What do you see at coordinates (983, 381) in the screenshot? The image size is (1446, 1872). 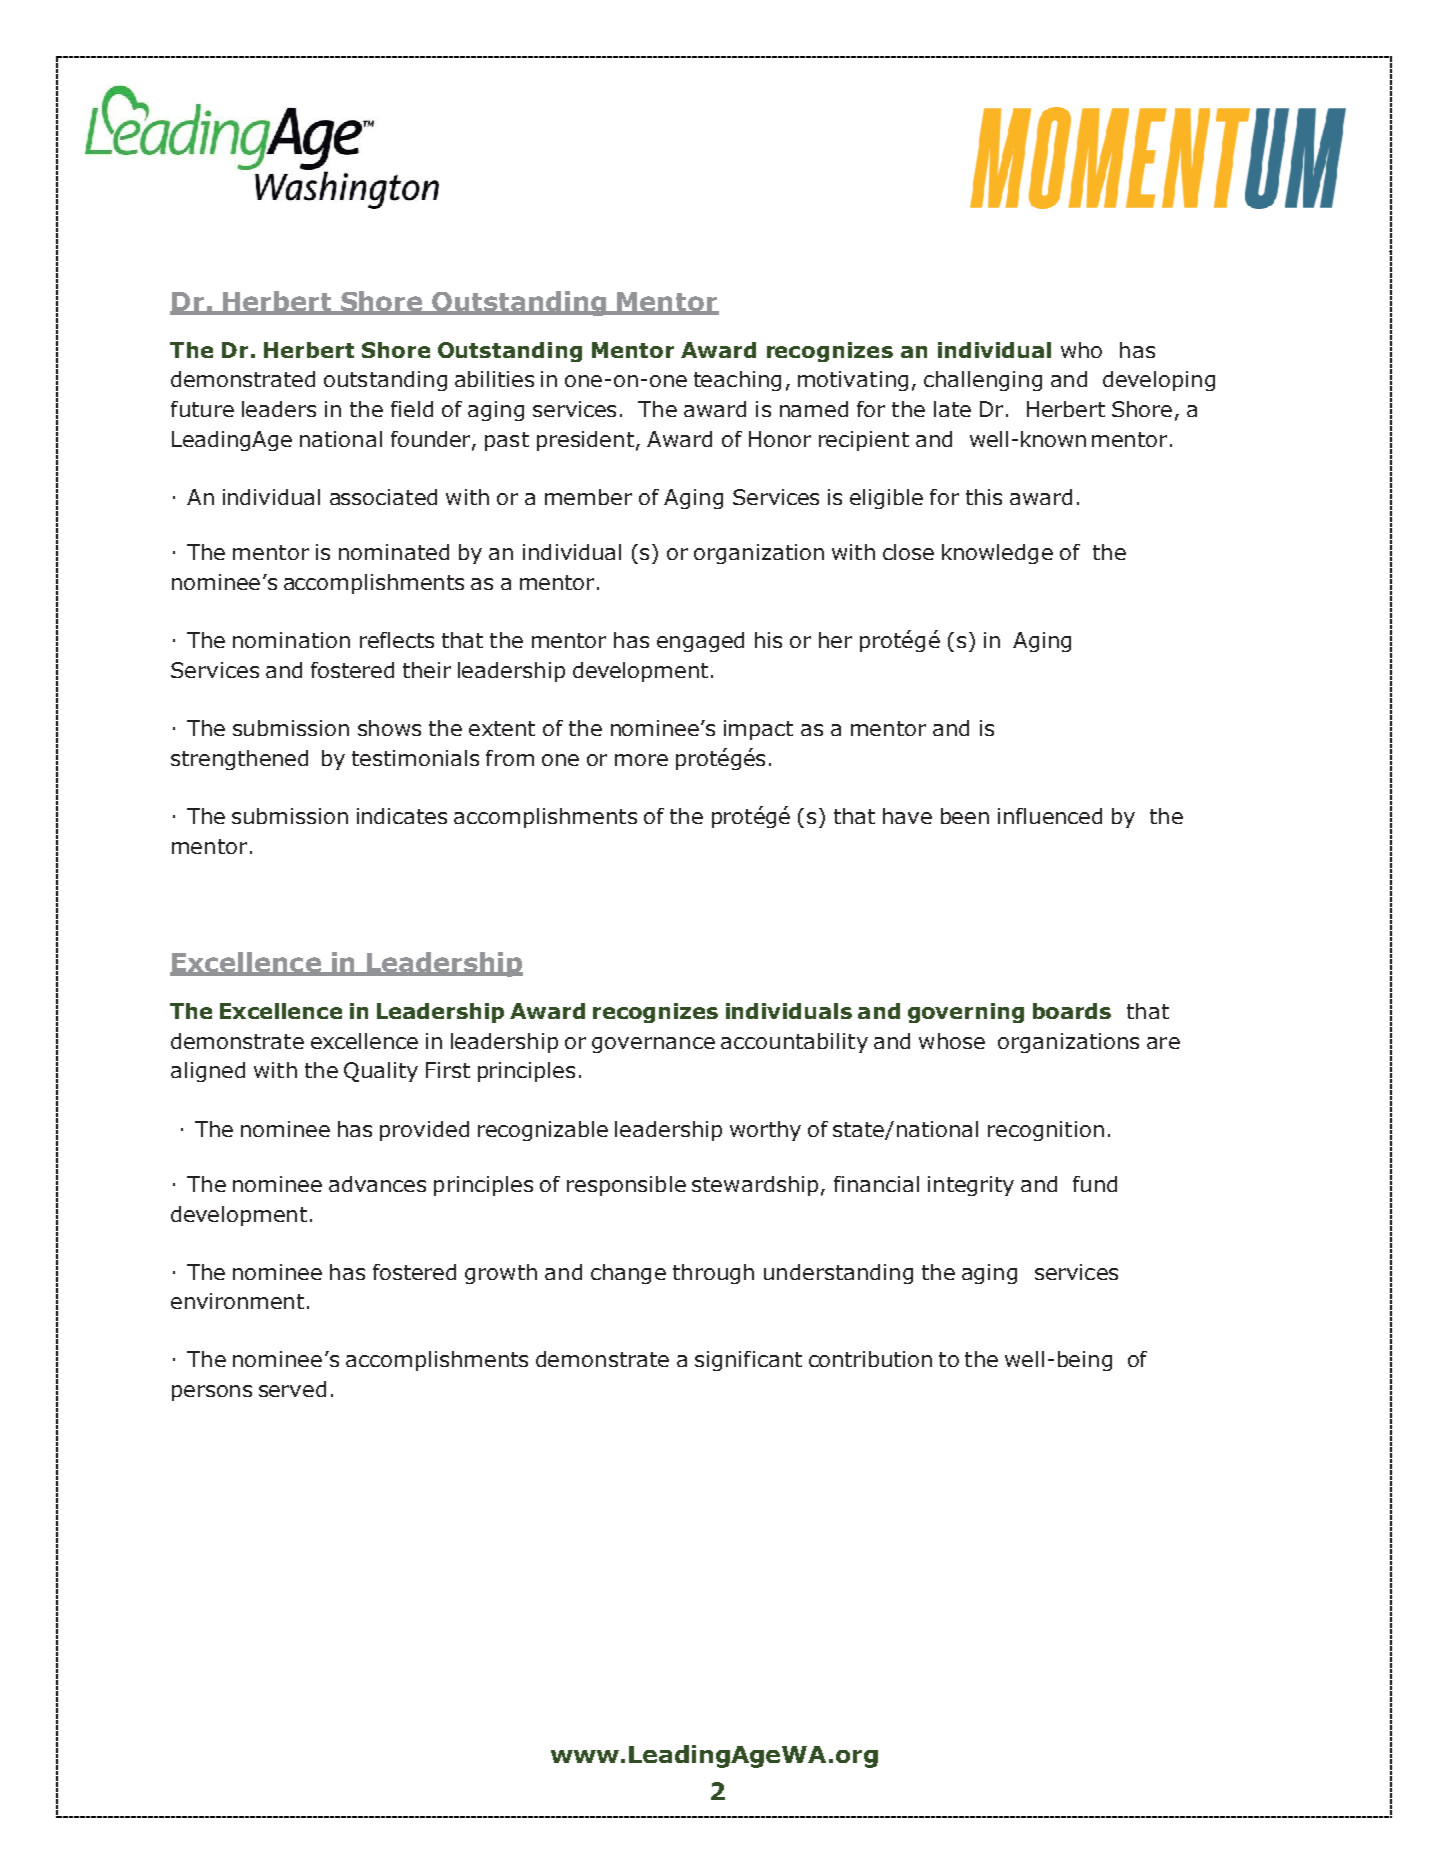 I see `challenging` at bounding box center [983, 381].
